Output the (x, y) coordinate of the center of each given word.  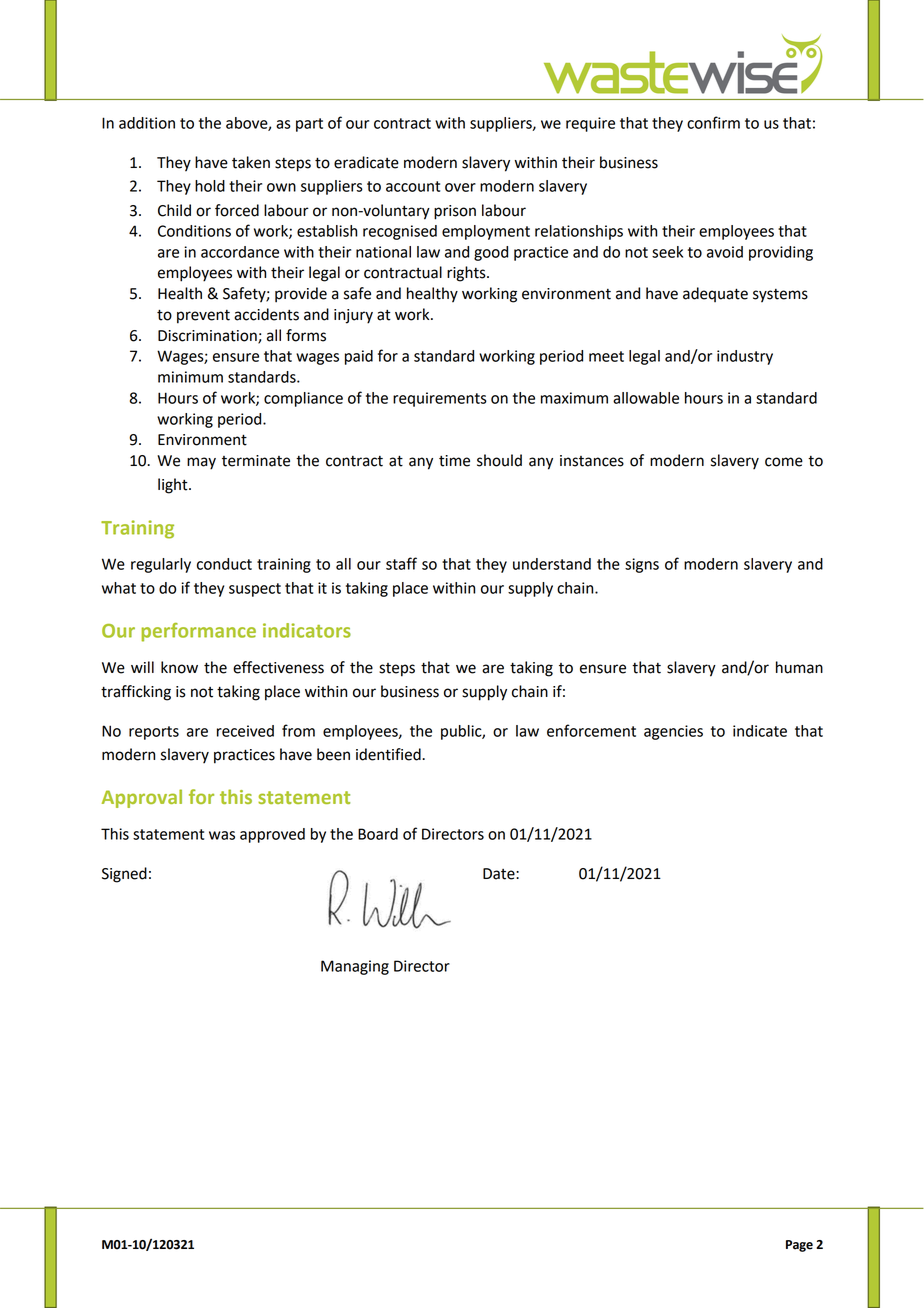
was (222, 835)
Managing (355, 967)
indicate (760, 731)
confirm (713, 122)
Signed (124, 875)
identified (389, 754)
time (454, 461)
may (201, 463)
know (179, 667)
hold (210, 186)
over (460, 187)
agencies (673, 732)
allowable (646, 398)
